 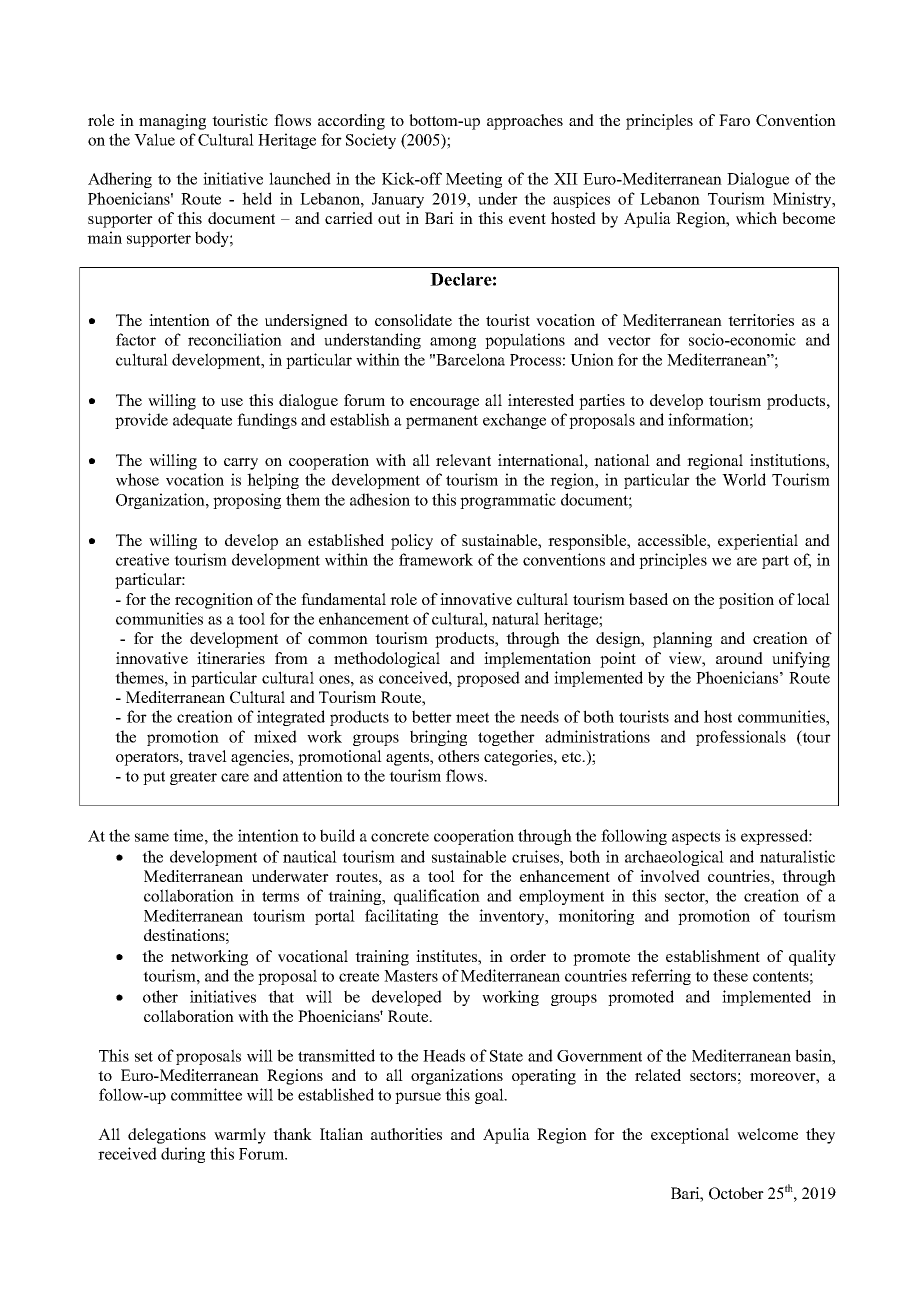 What do you see at coordinates (438, 738) in the screenshot?
I see `bringing` at bounding box center [438, 738].
